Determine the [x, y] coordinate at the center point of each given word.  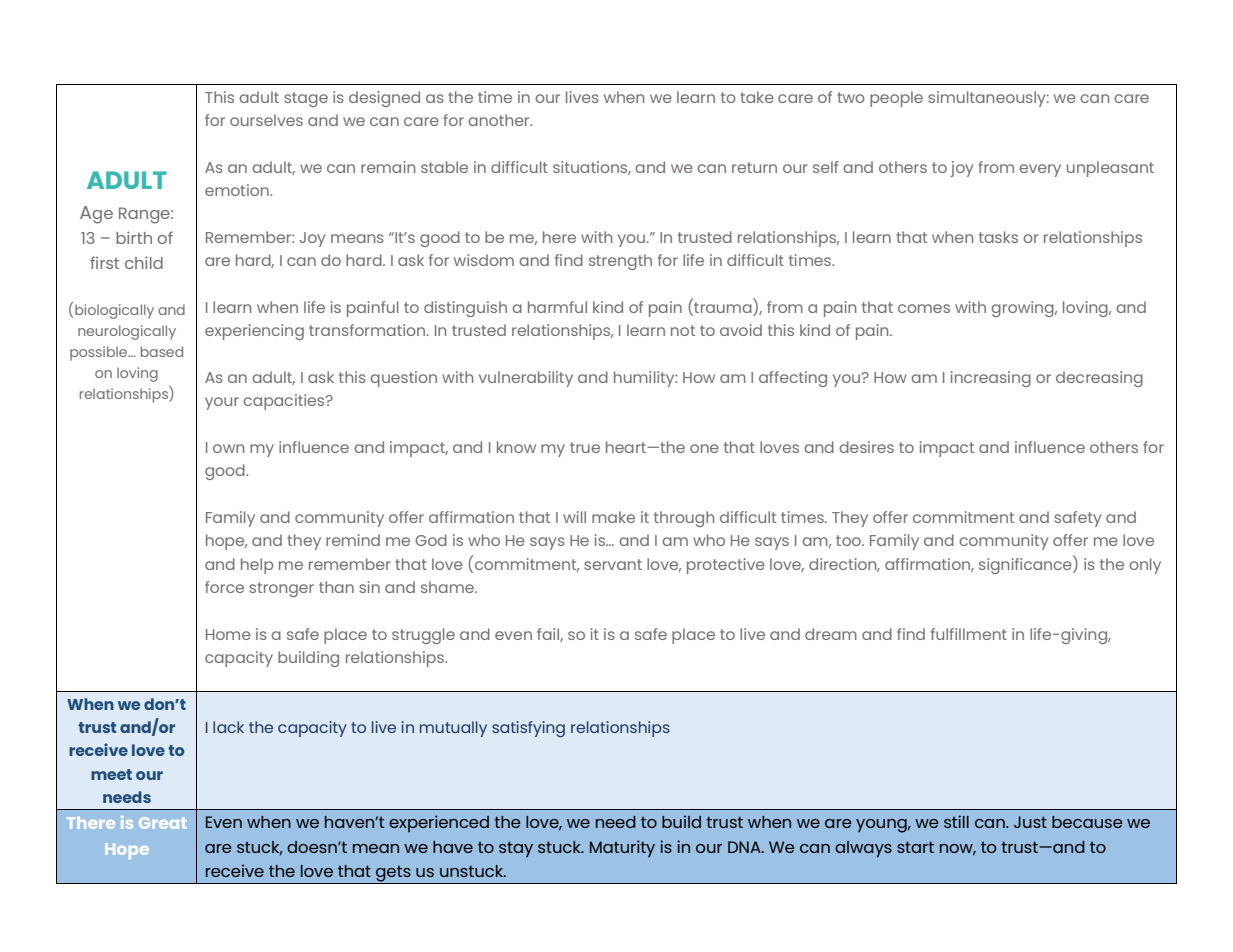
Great [162, 823]
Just [1030, 822]
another [500, 120]
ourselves [266, 120]
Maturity [622, 848]
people [896, 99]
